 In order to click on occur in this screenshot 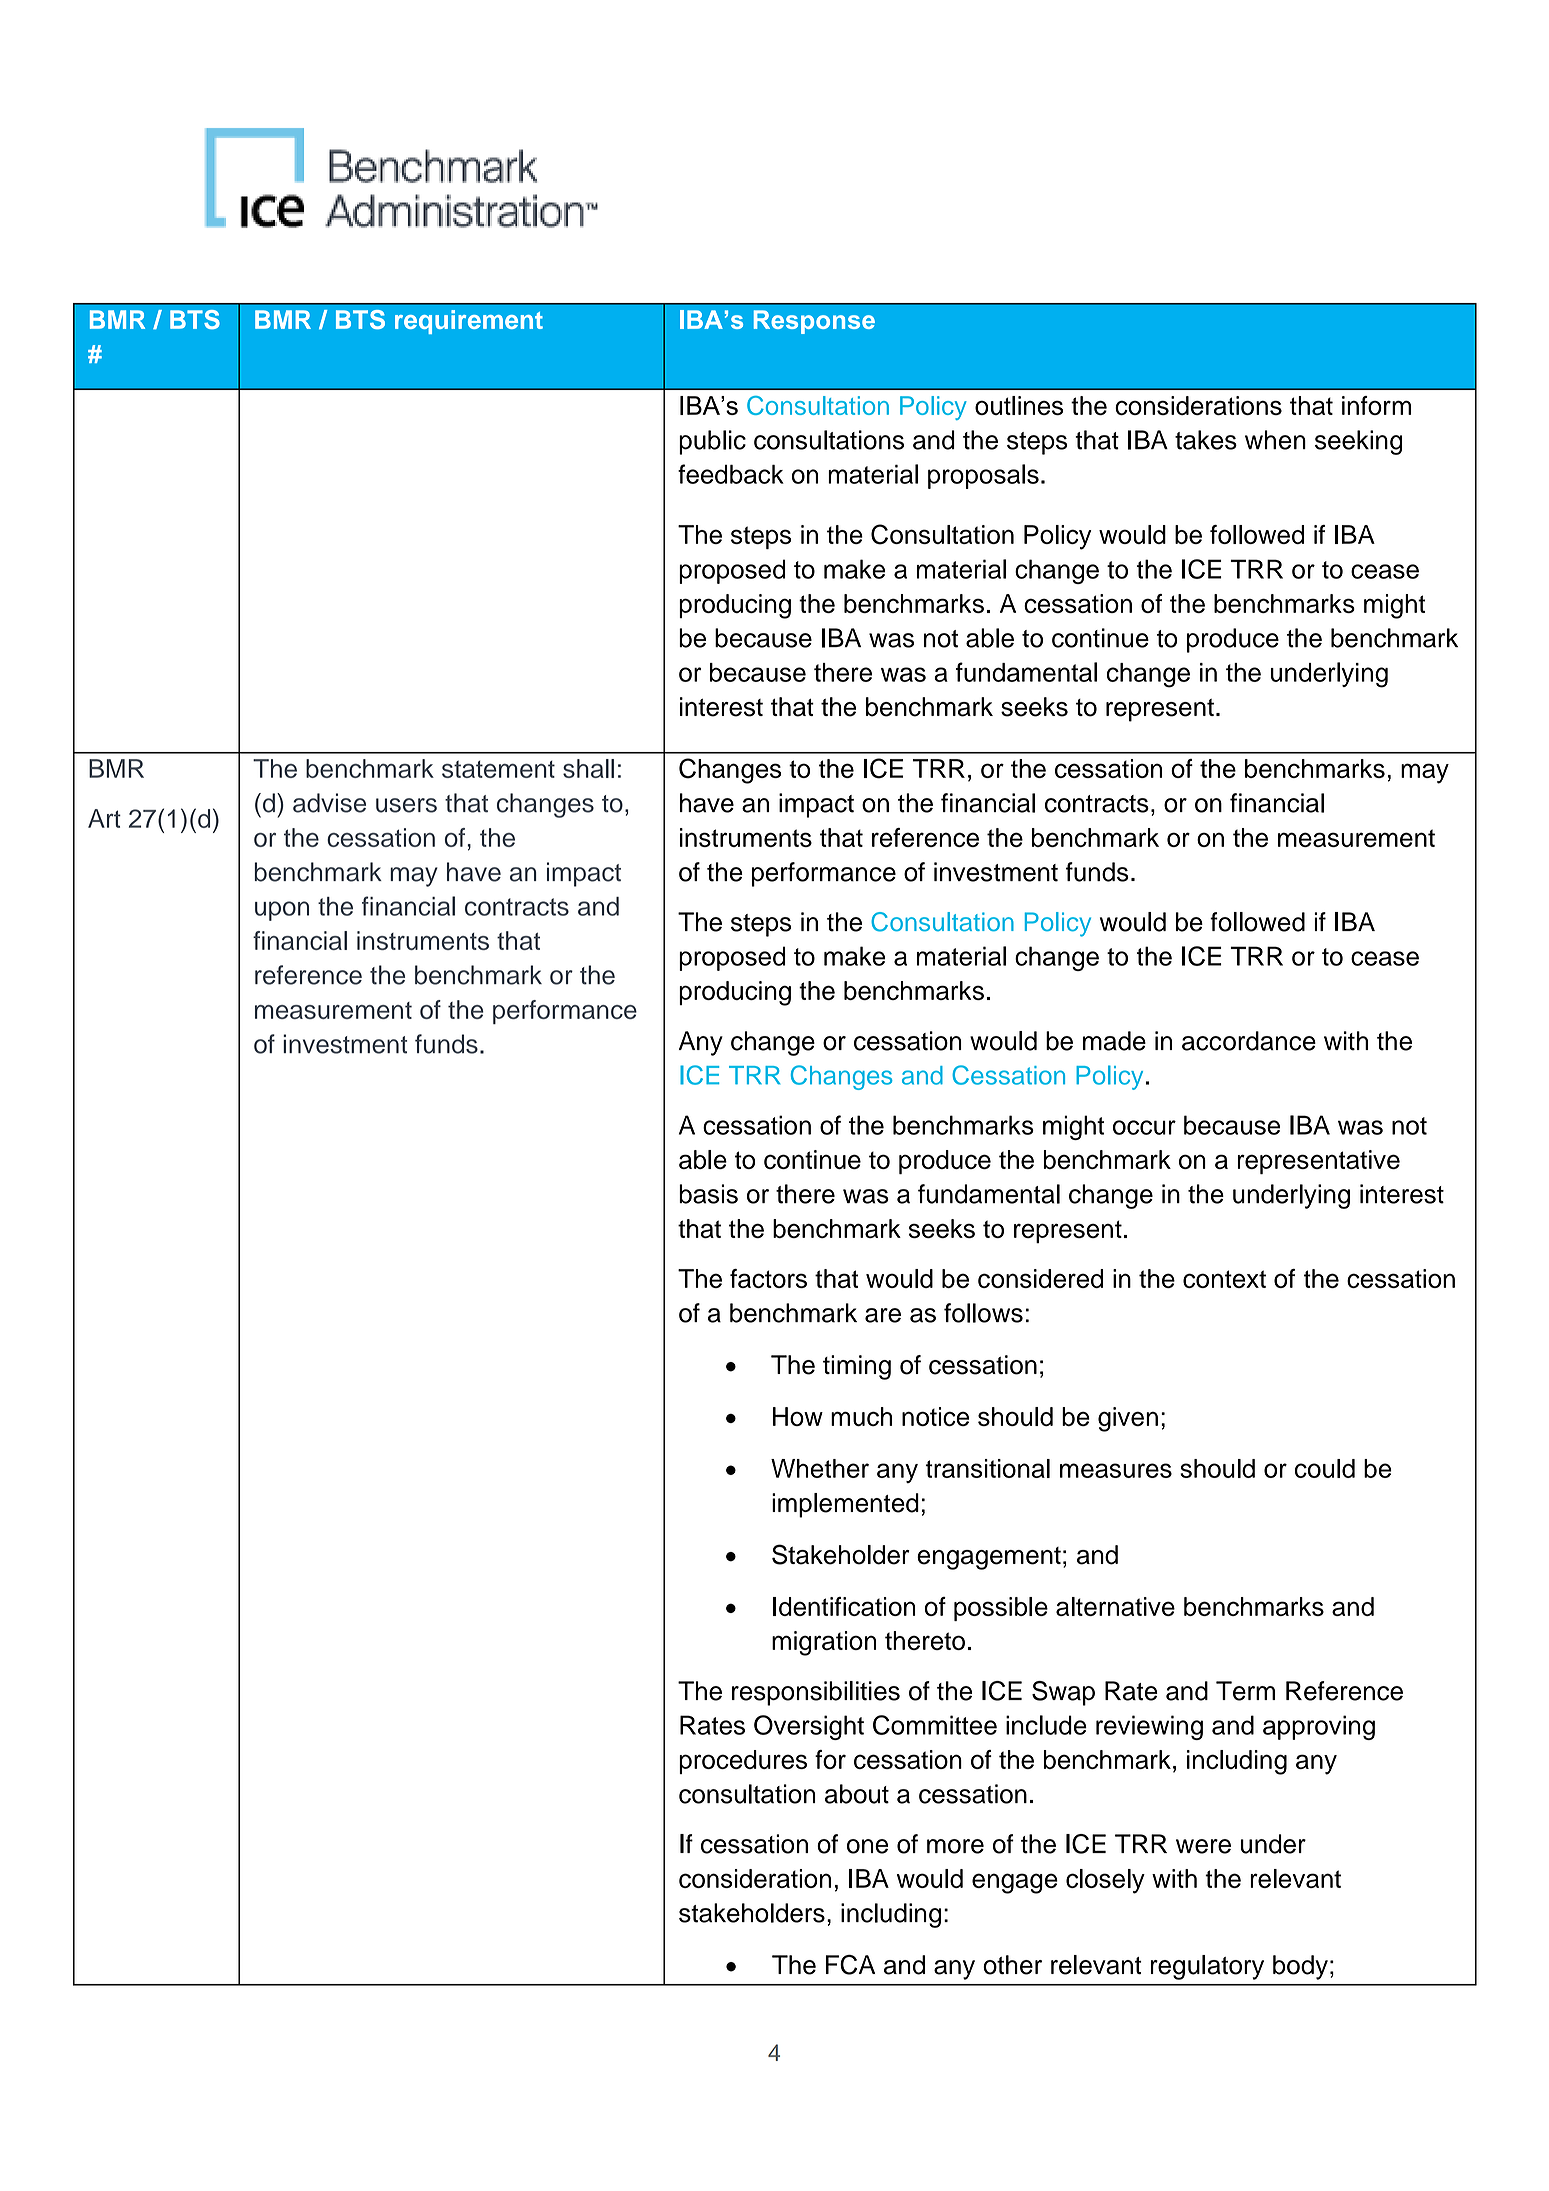, I will do `click(1144, 1127)`.
